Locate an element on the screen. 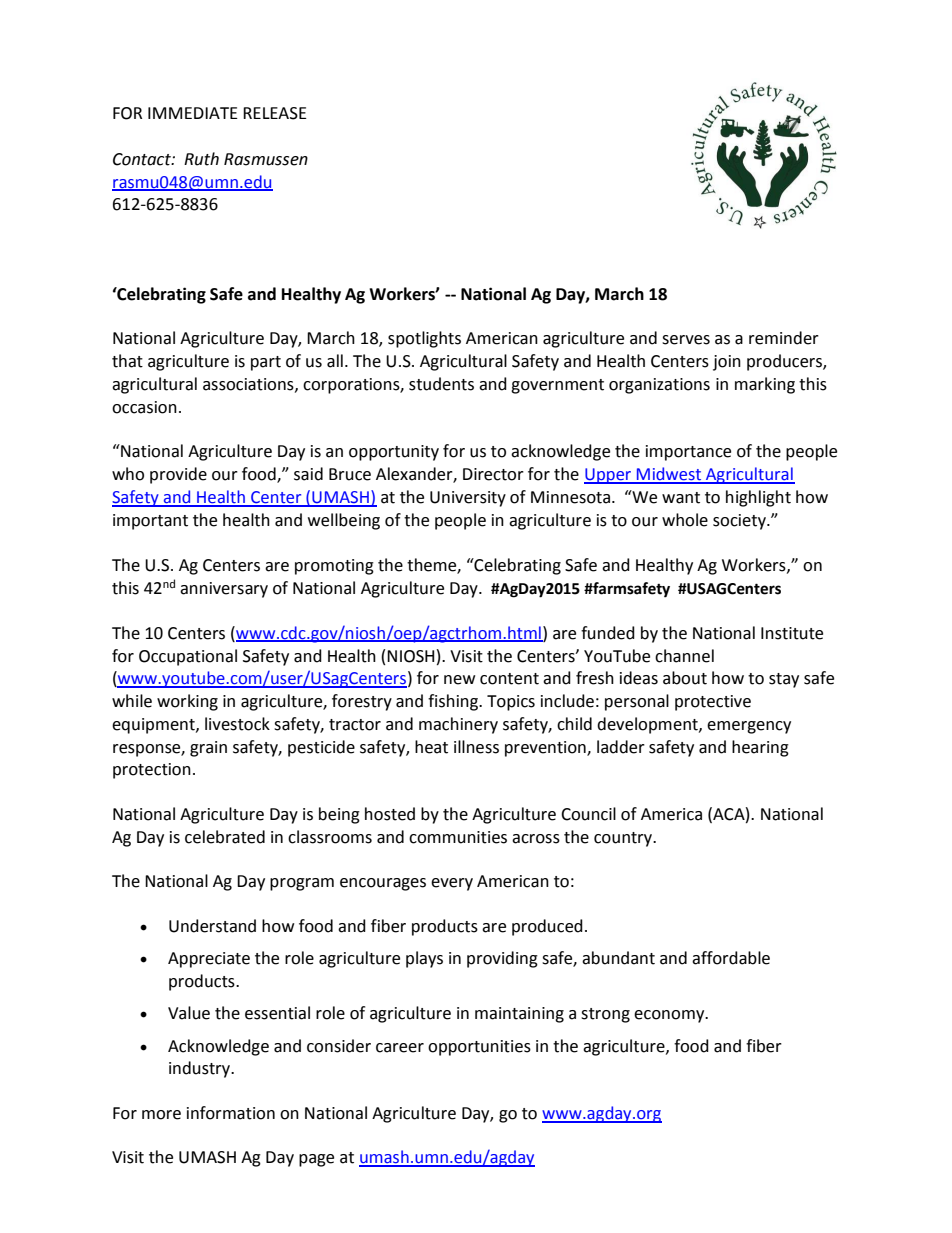  hearing is located at coordinates (760, 748).
